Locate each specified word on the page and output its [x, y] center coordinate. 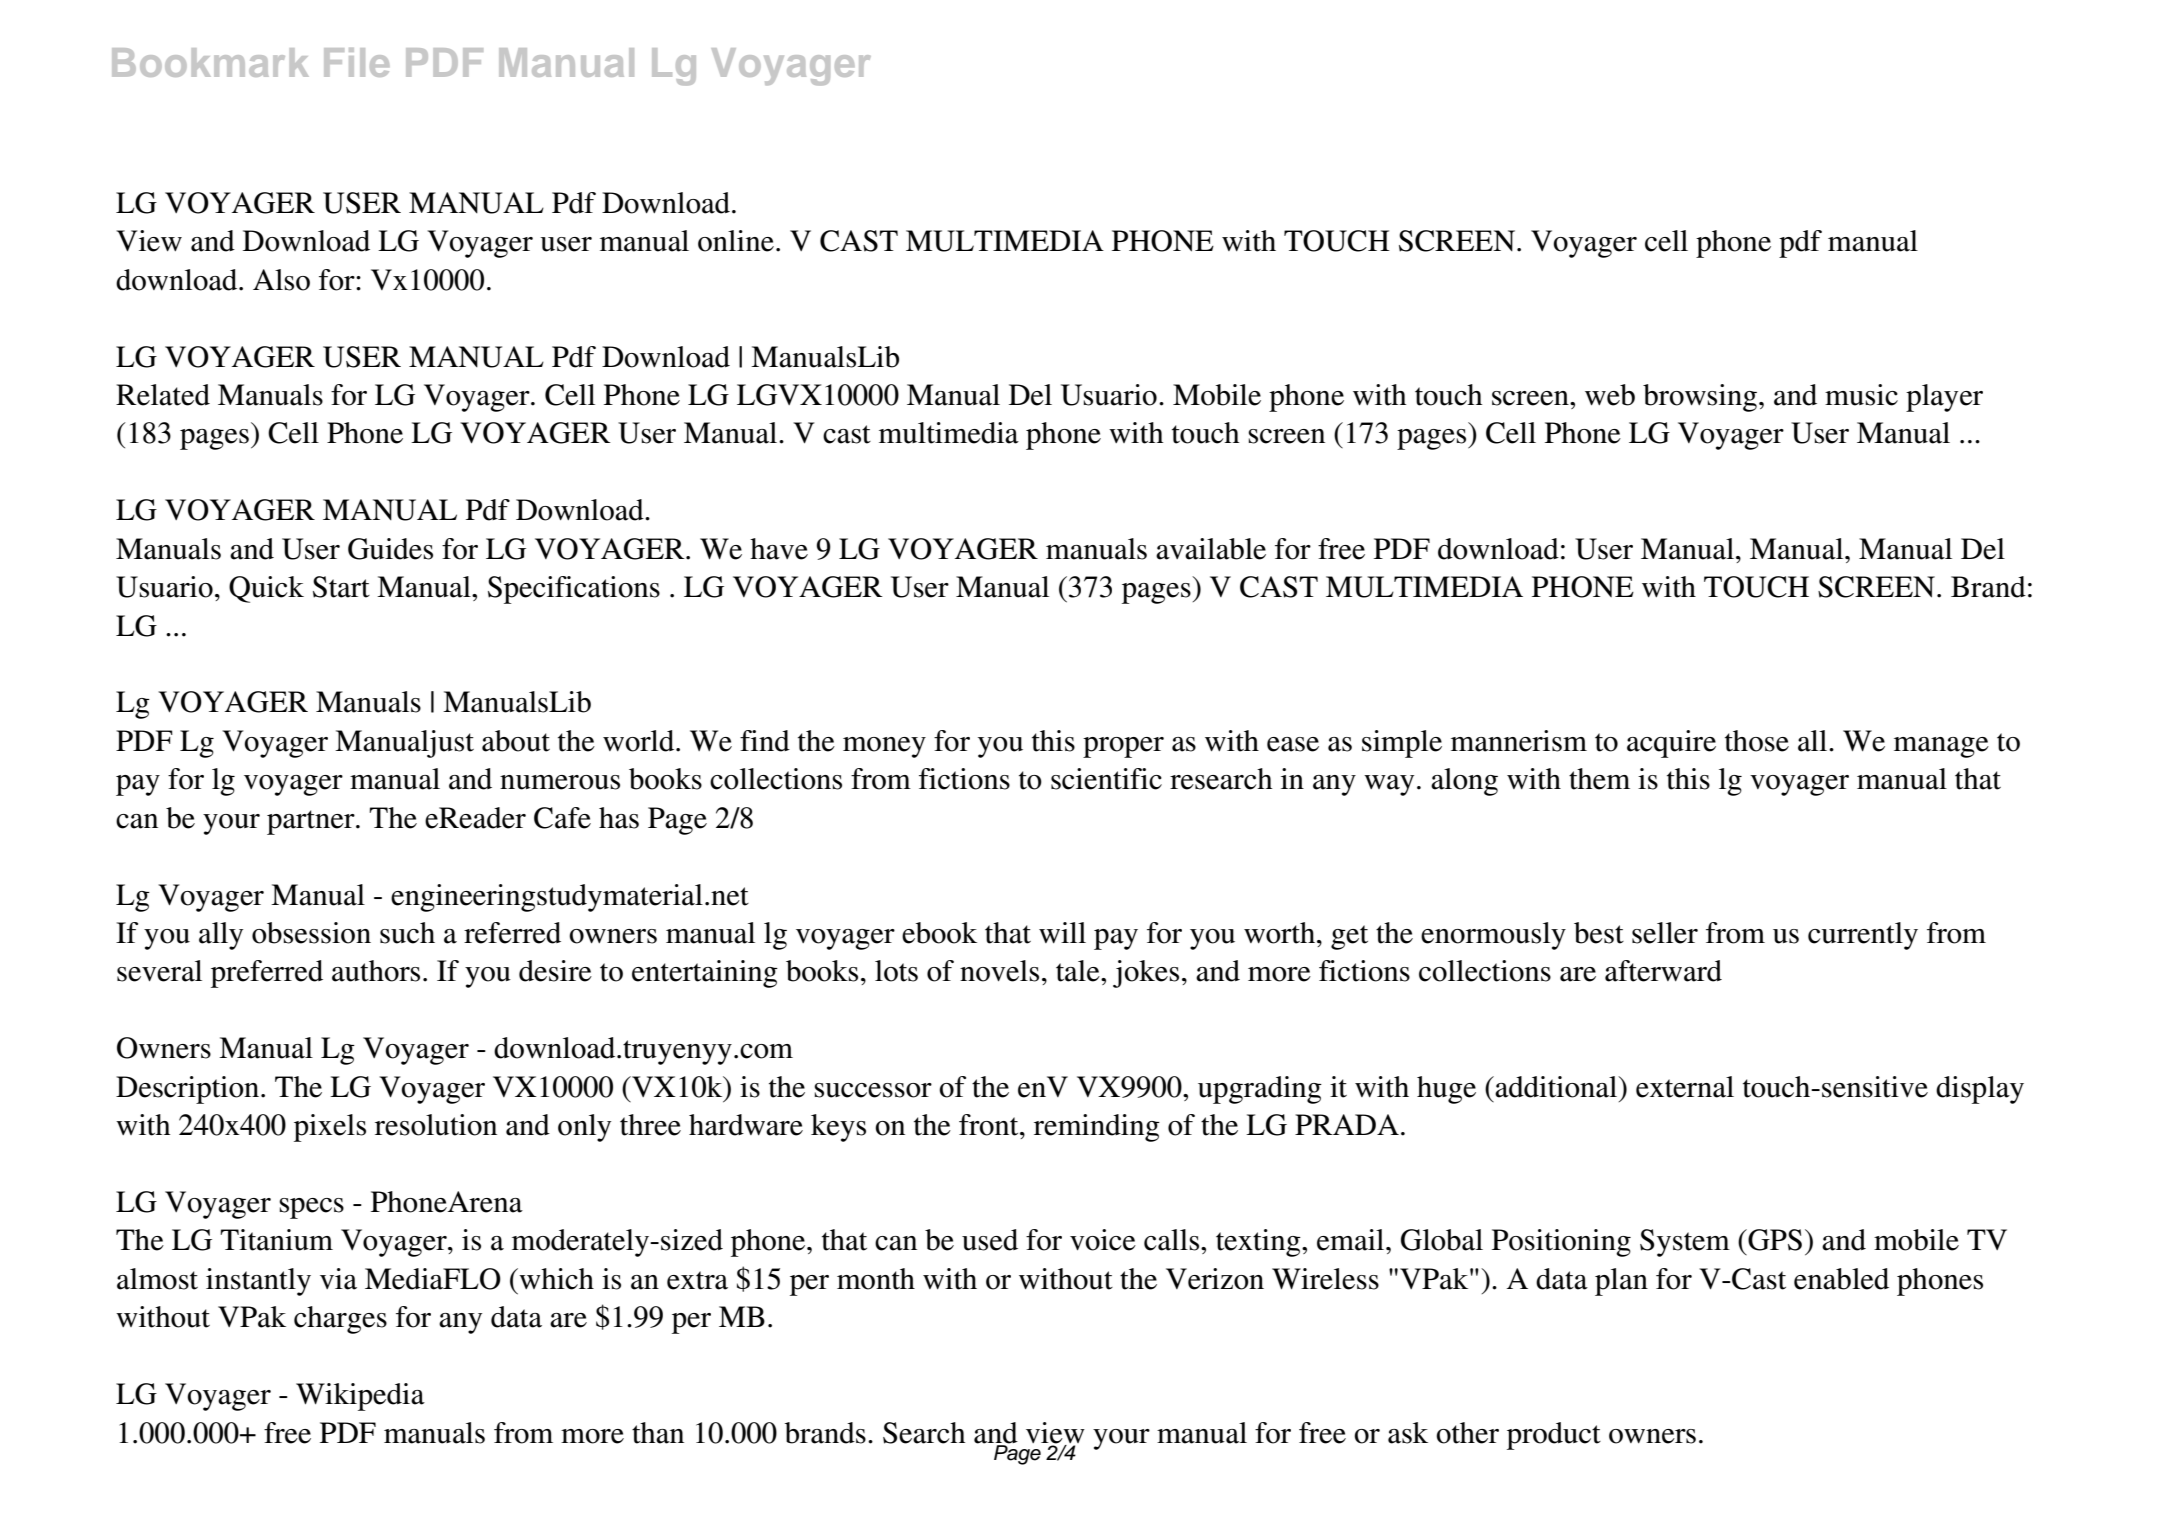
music [1861, 395]
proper [1123, 747]
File [356, 62]
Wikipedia [360, 1397]
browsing [1700, 398]
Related [163, 395]
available [1211, 549]
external [1685, 1087]
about [516, 741]
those [1757, 741]
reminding [1097, 1128]
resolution [436, 1125]
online [736, 241]
